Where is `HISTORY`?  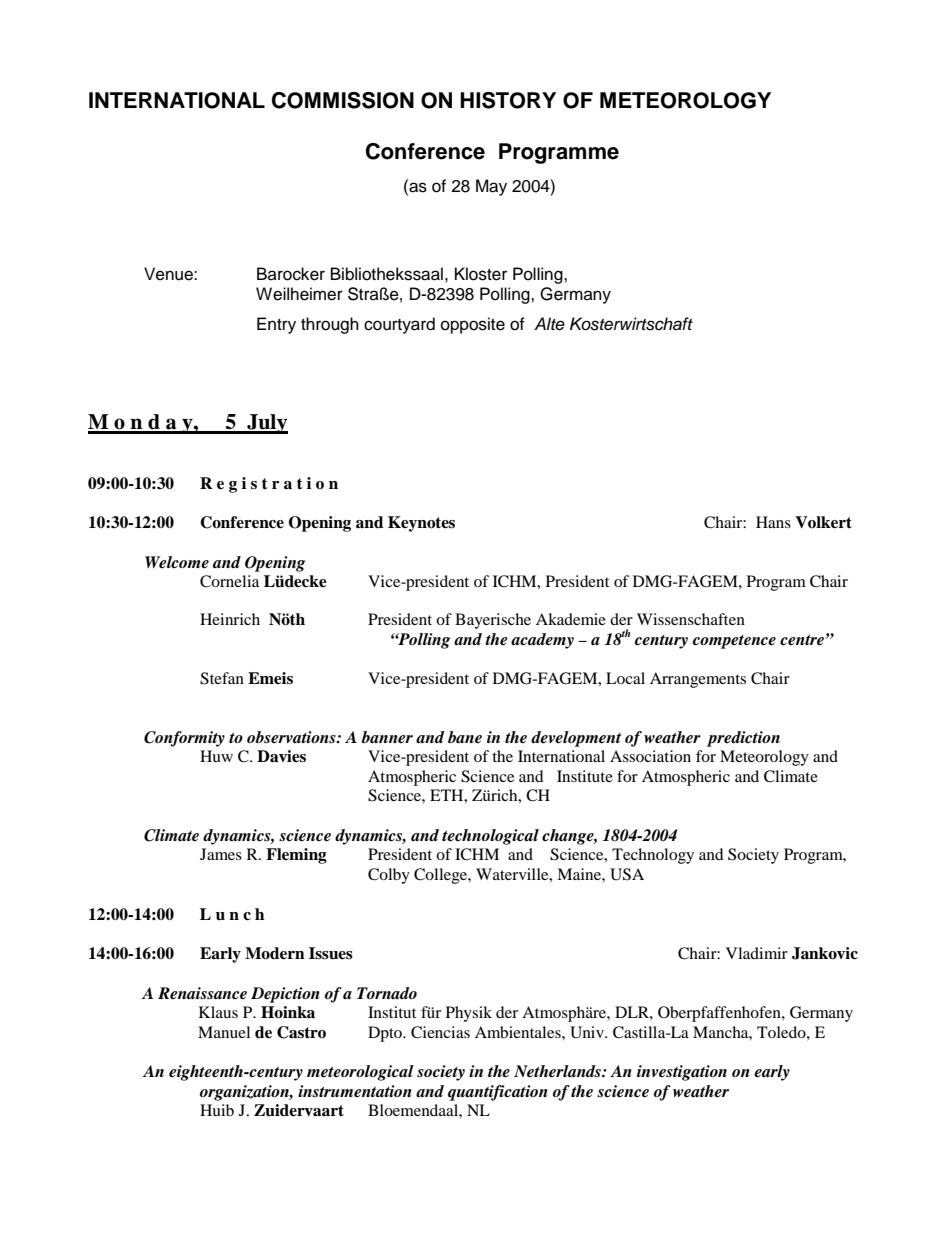
HISTORY is located at coordinates (508, 100).
